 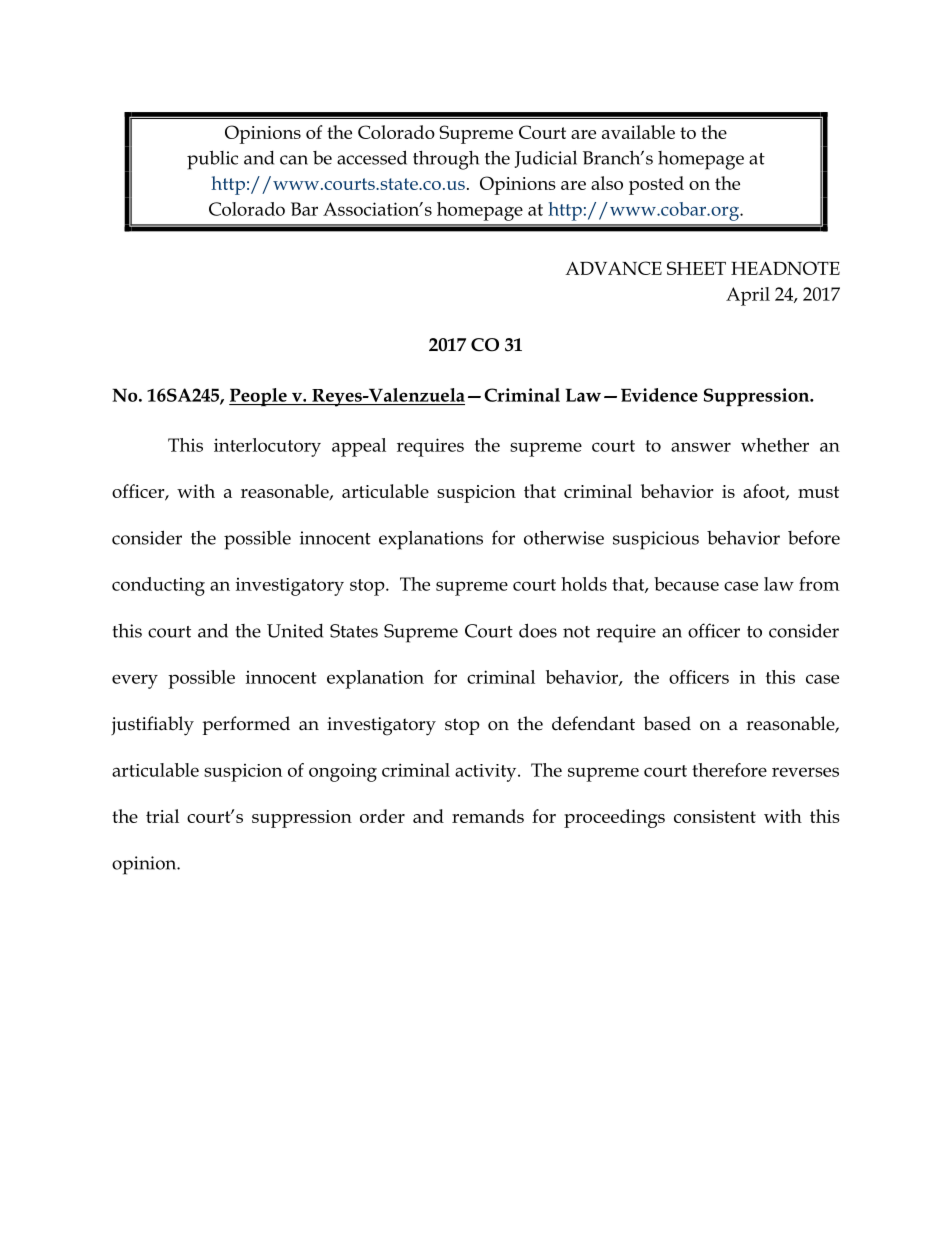 I want to click on conducting, so click(x=158, y=586).
